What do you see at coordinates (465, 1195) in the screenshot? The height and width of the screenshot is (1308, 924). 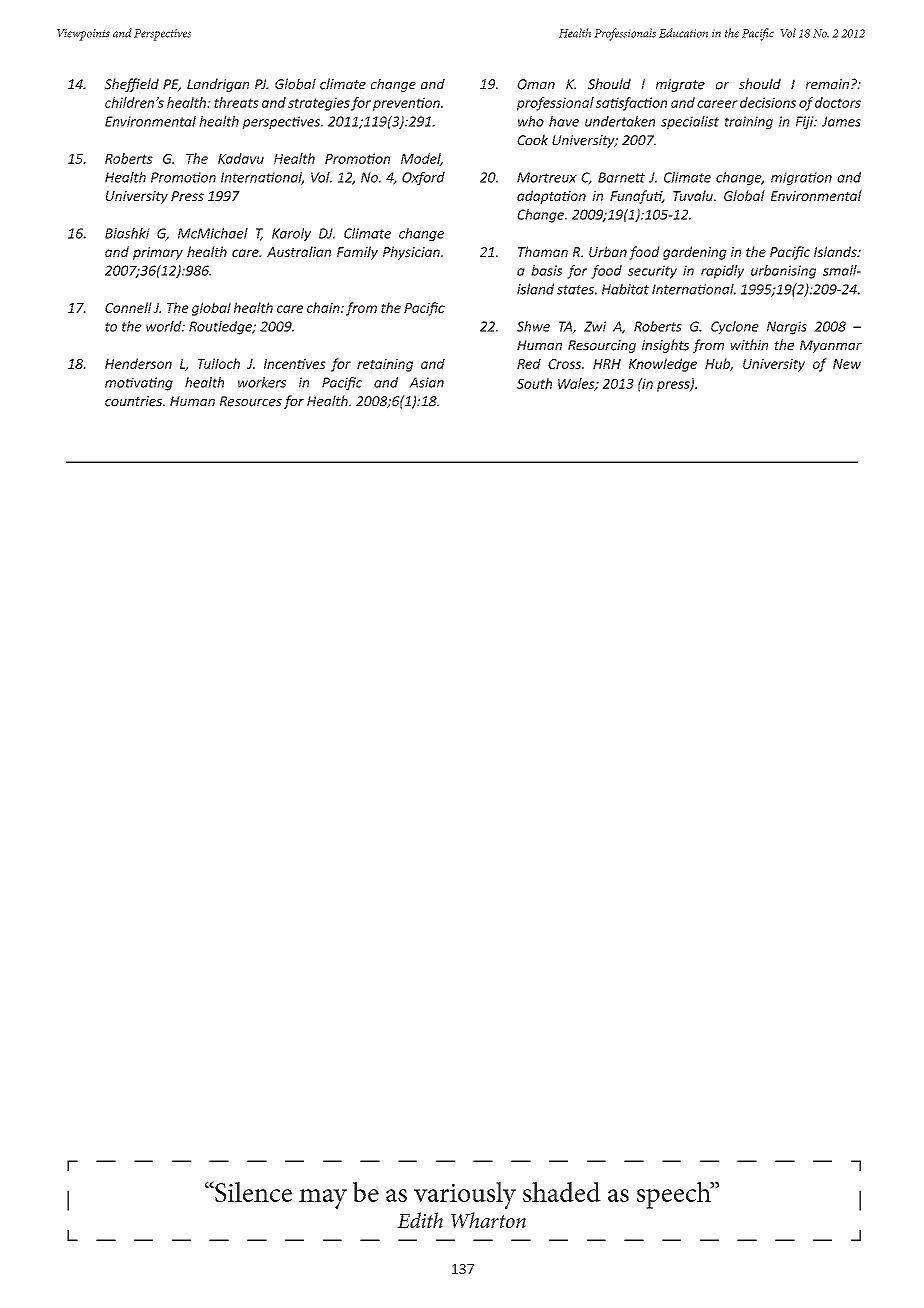 I see `variously` at bounding box center [465, 1195].
